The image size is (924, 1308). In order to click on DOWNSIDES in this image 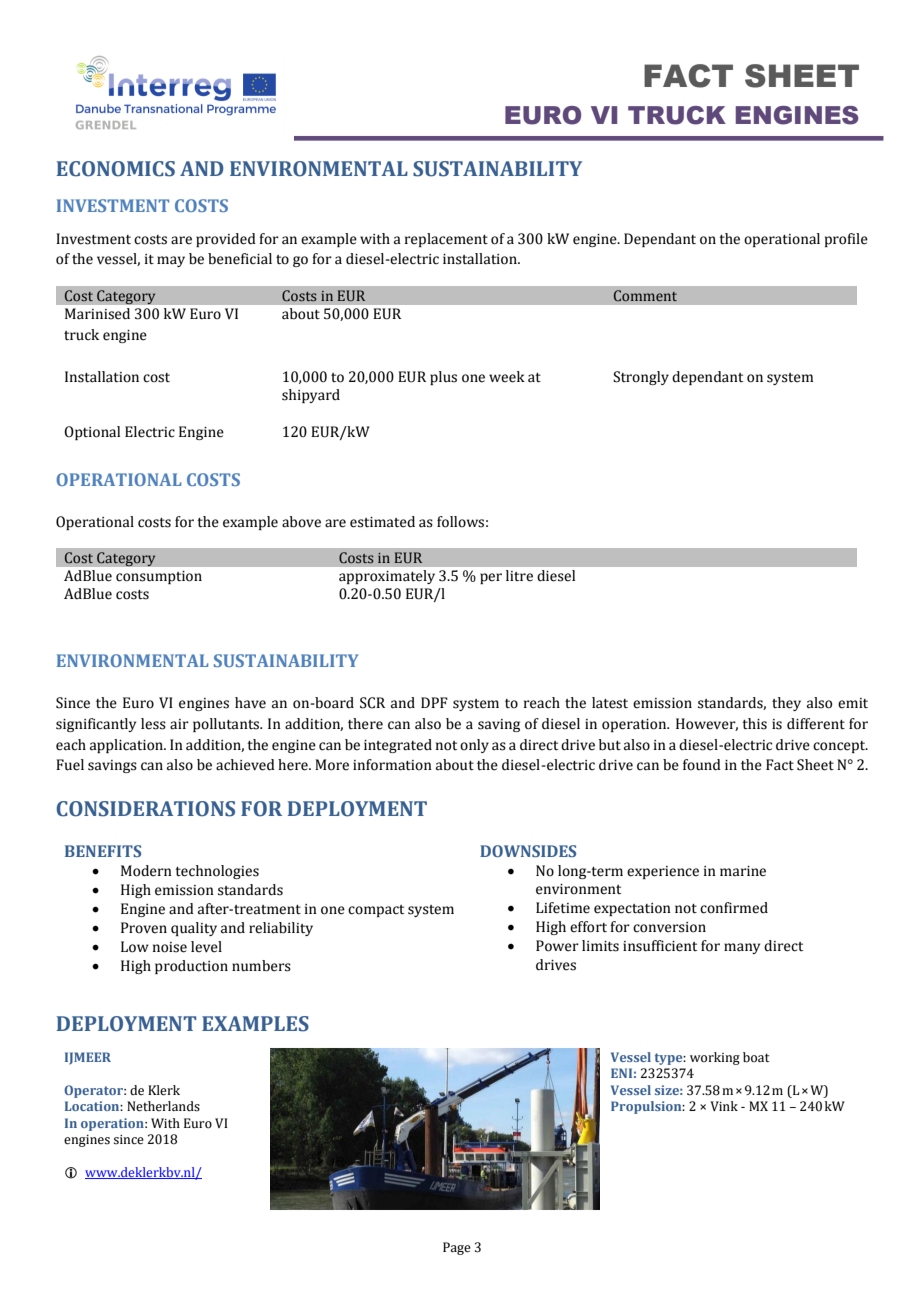, I will do `click(528, 851)`.
